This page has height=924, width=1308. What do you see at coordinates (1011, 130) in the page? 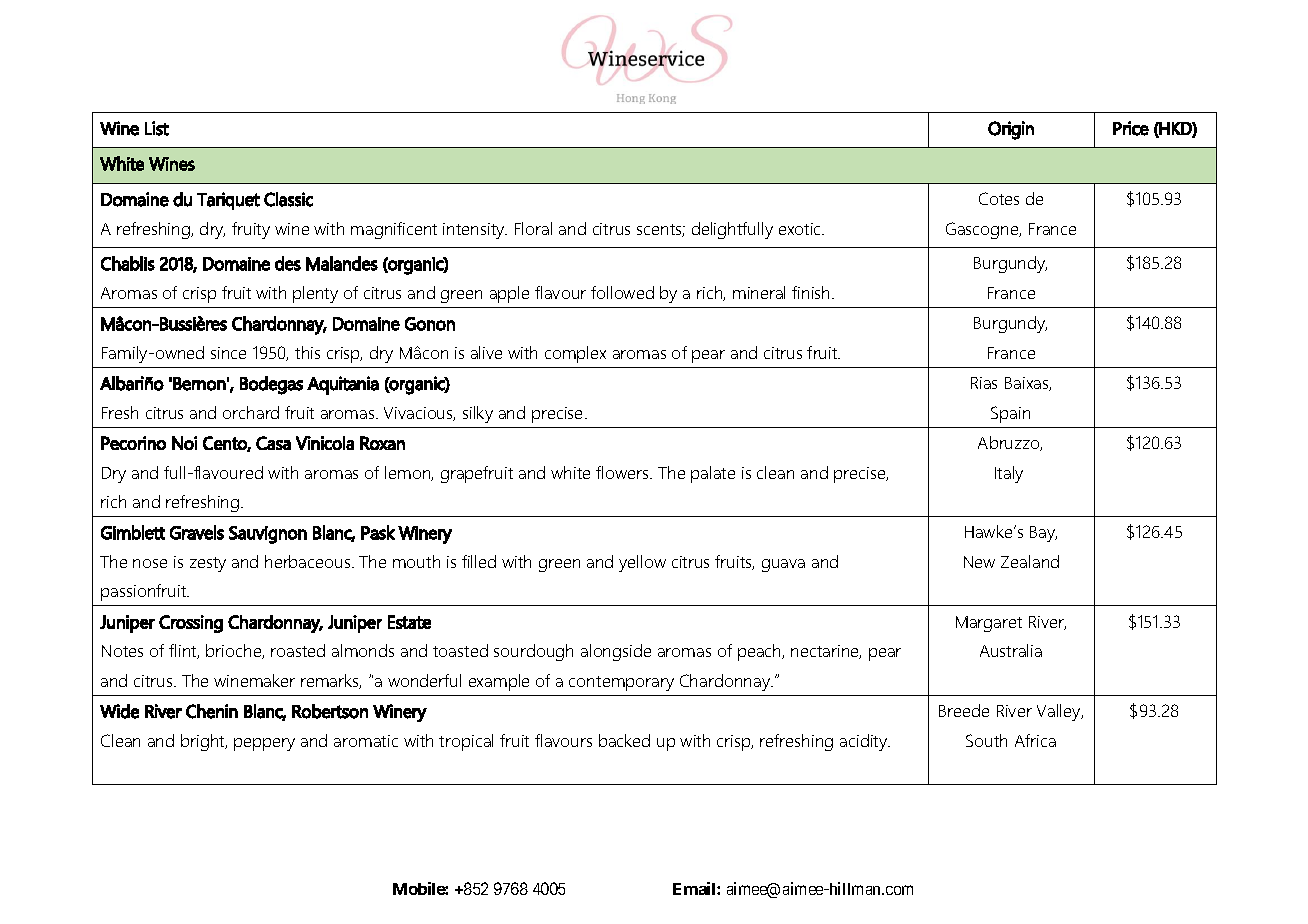
I see `Origin` at bounding box center [1011, 130].
